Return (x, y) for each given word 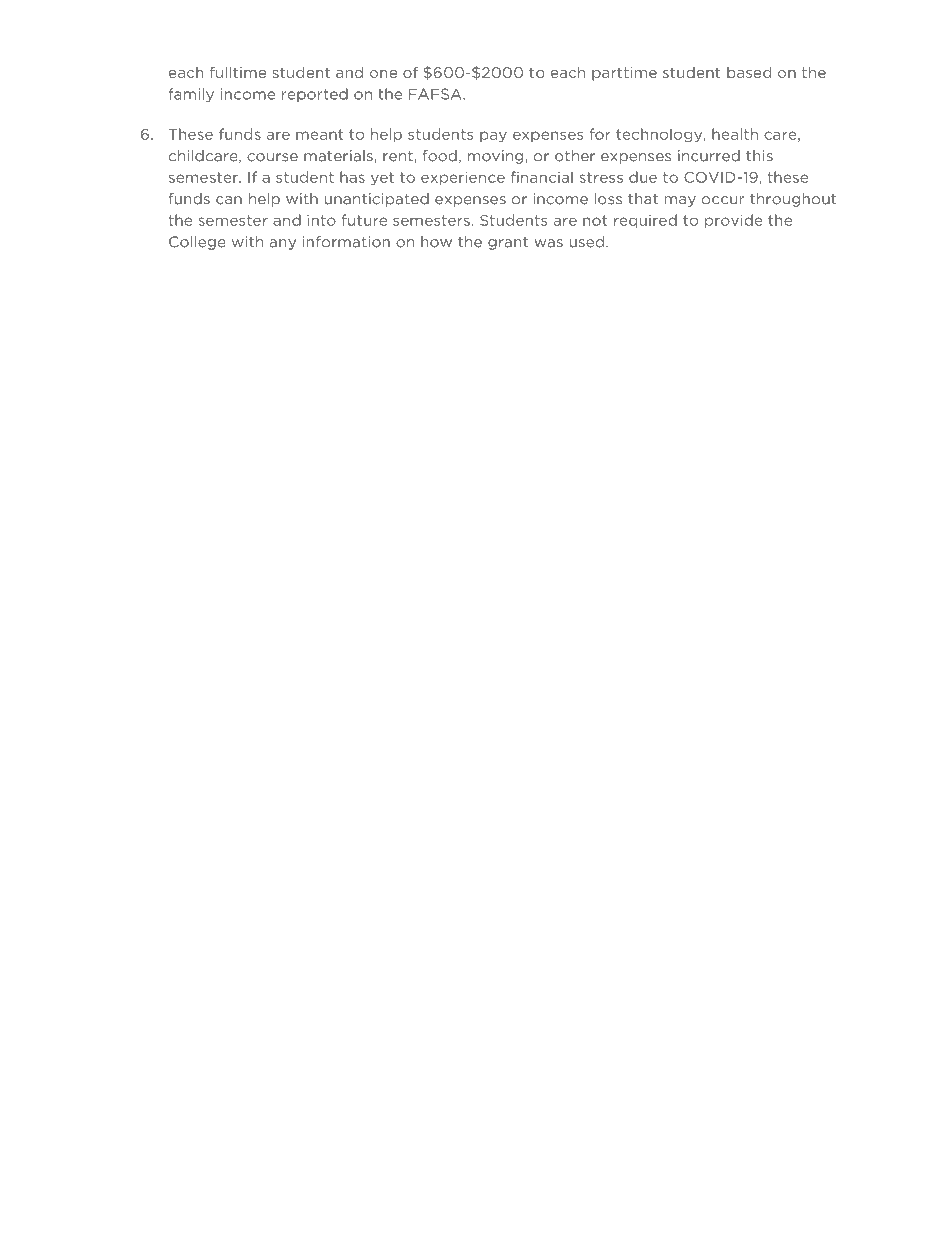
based (749, 72)
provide (734, 221)
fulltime (238, 72)
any (283, 244)
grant (508, 243)
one (383, 74)
